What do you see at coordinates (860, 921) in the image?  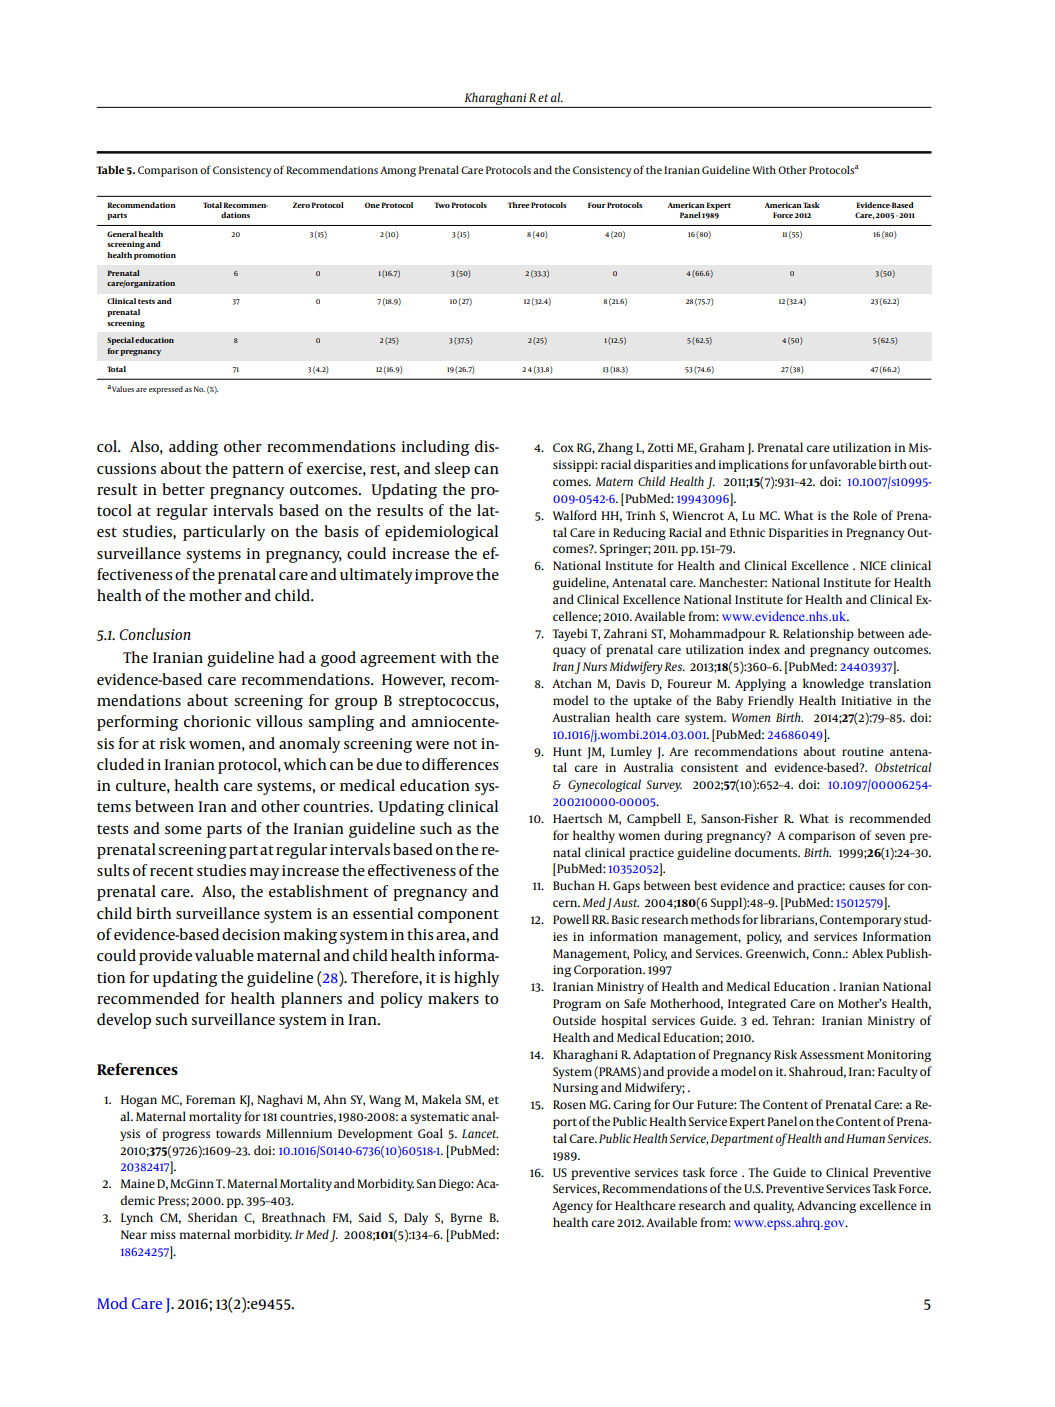 I see `Contemporary` at bounding box center [860, 921].
